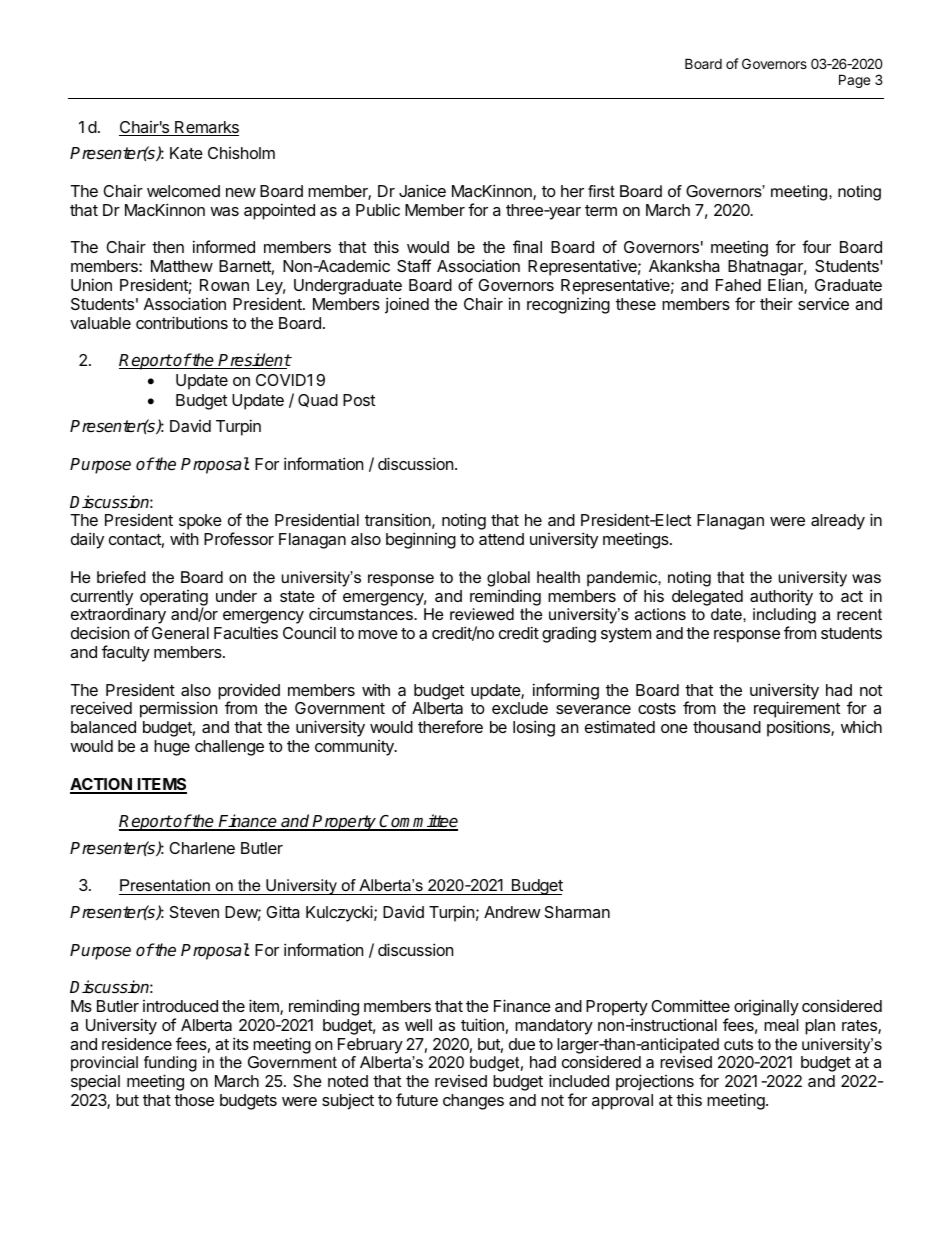 This screenshot has height=1233, width=952. I want to click on changes, so click(473, 1102).
